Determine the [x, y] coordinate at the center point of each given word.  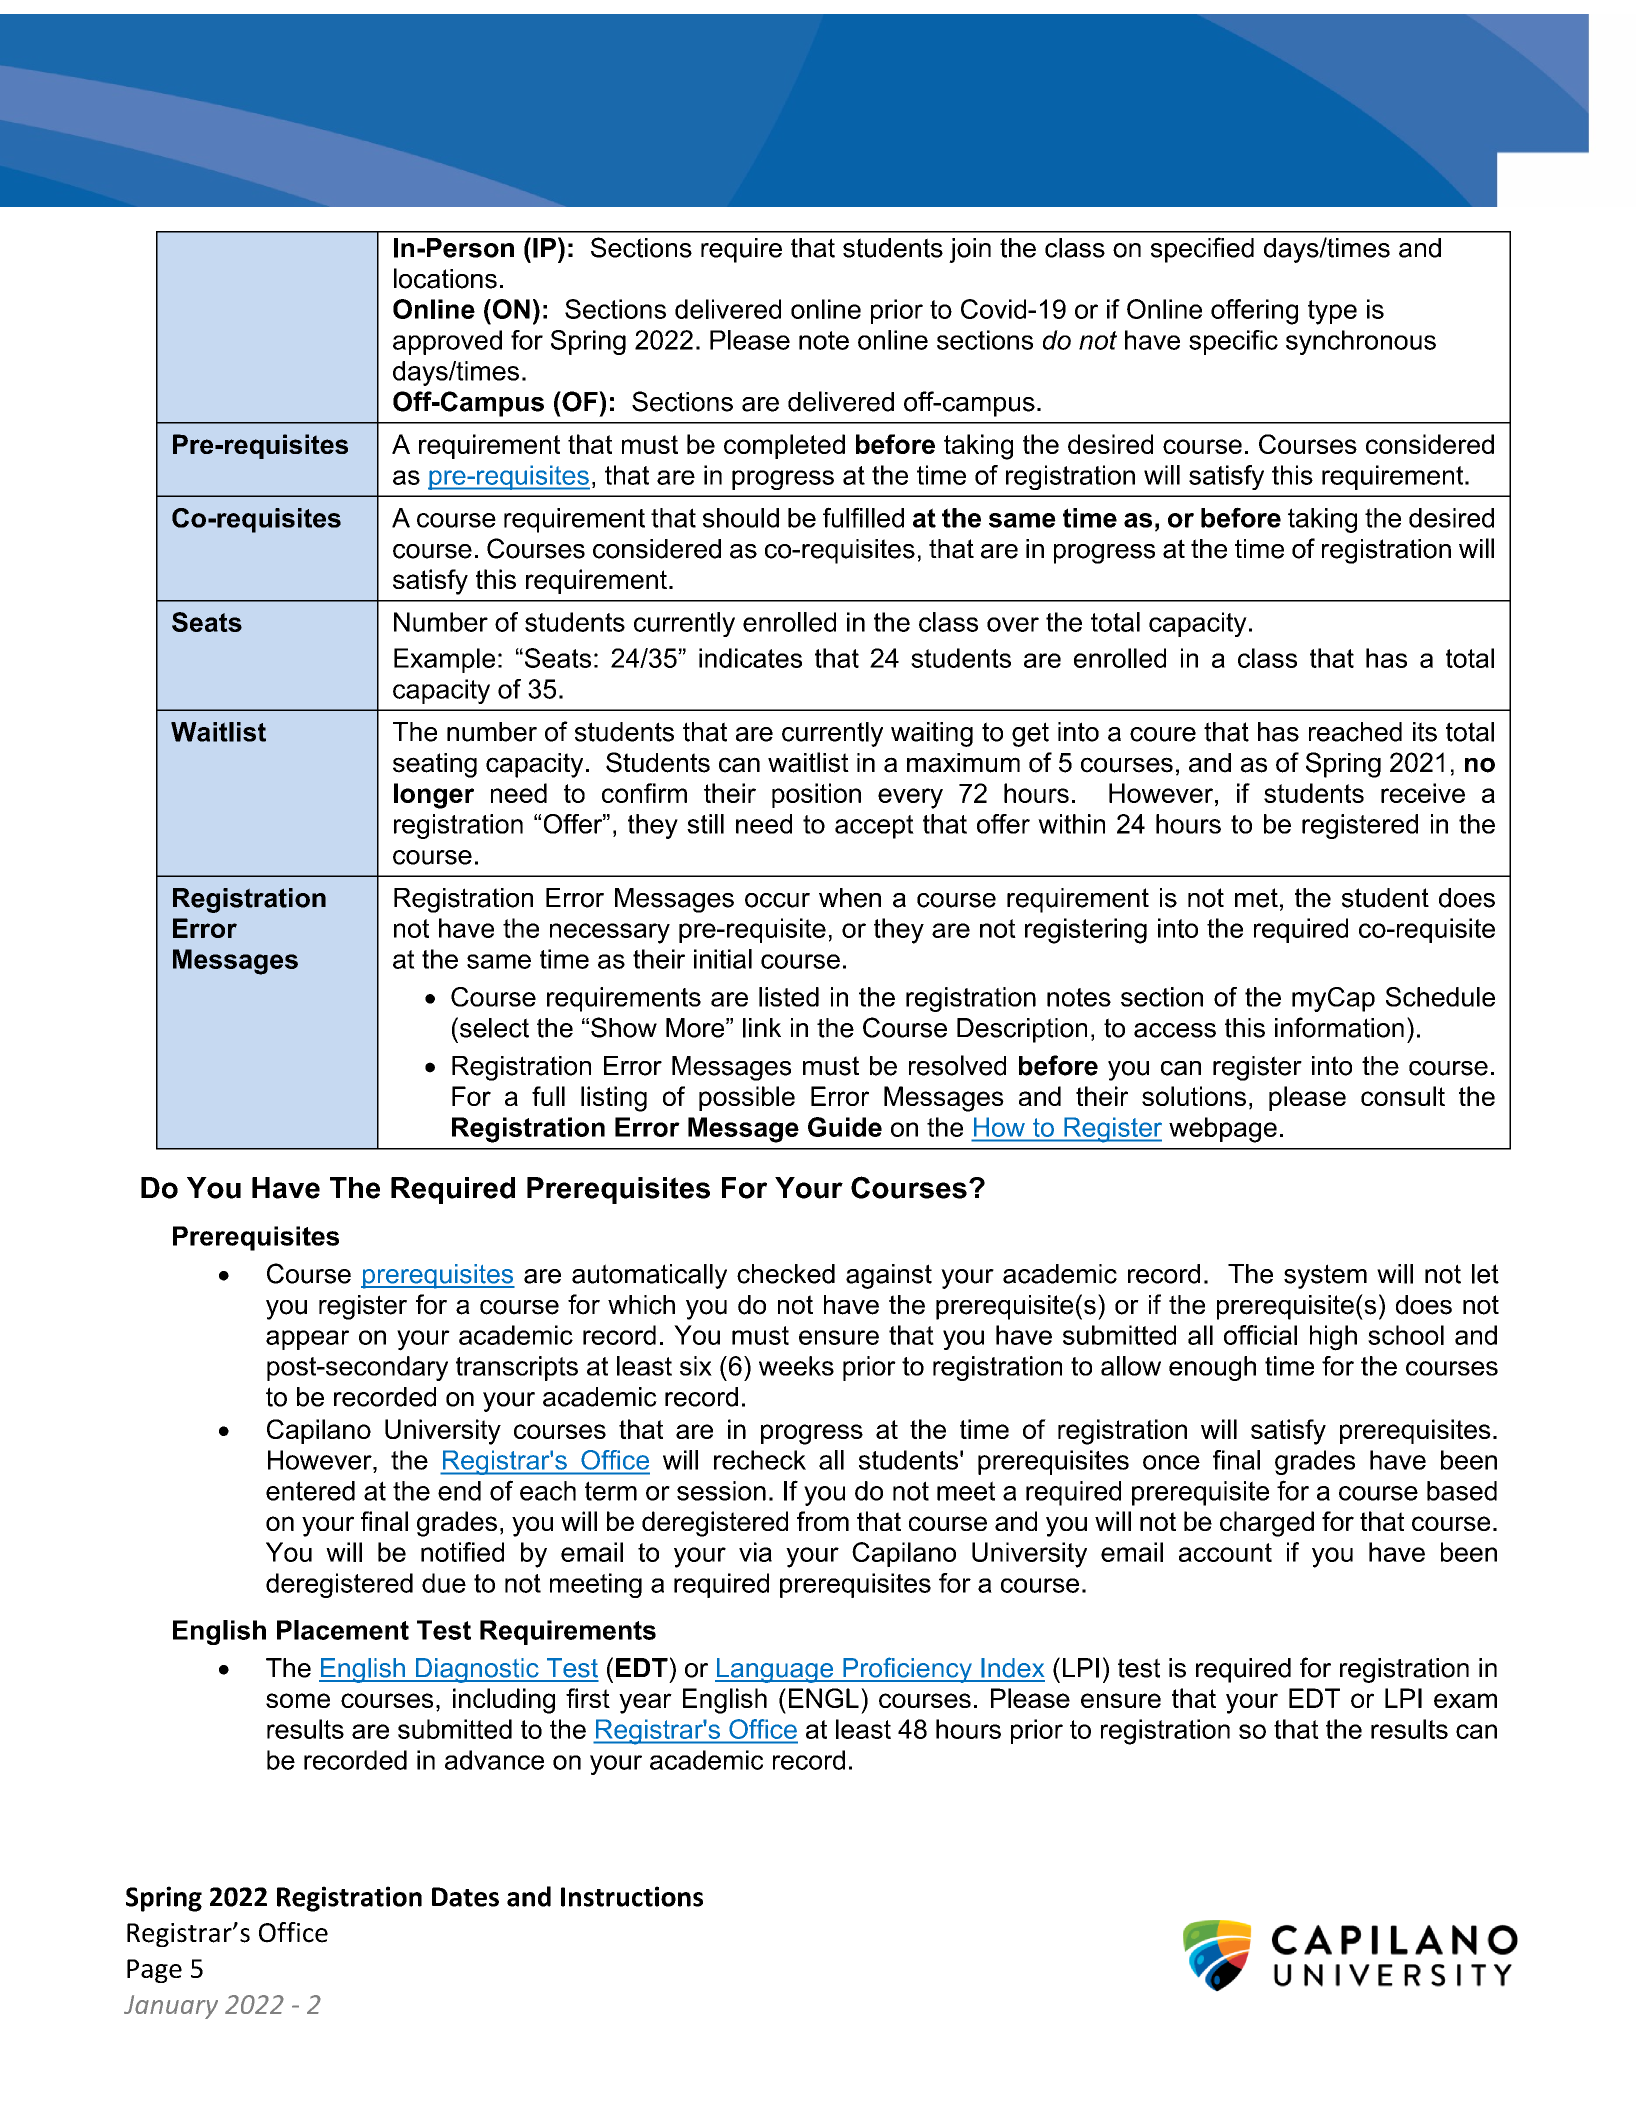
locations [445, 278]
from [823, 1521]
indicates [750, 658]
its [1425, 732]
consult [1403, 1096]
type [1332, 312]
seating [435, 765]
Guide [845, 1127]
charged [1267, 1524]
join [970, 250]
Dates [465, 1897]
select [494, 1028]
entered [310, 1491]
